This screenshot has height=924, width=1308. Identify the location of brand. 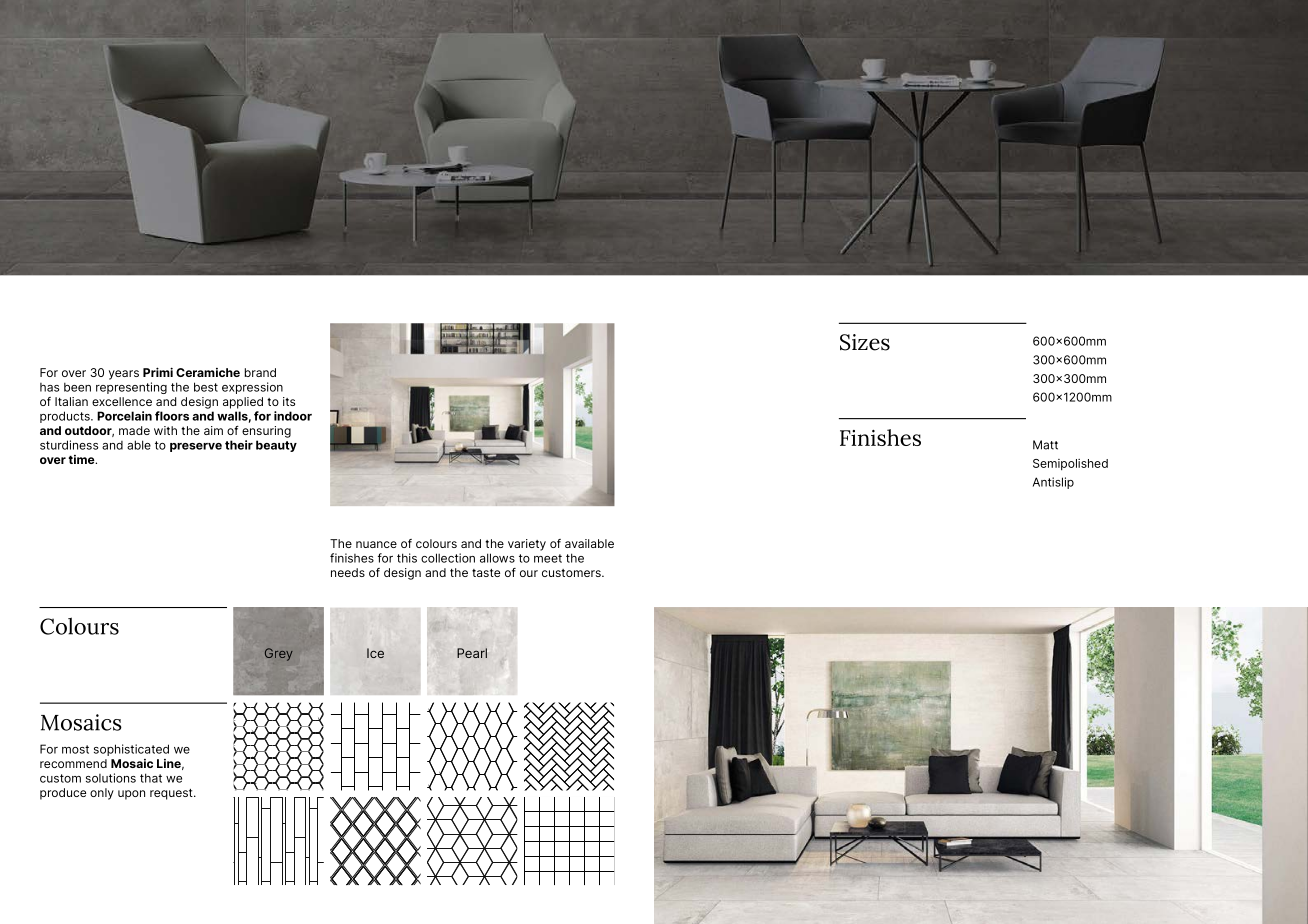
(260, 372).
